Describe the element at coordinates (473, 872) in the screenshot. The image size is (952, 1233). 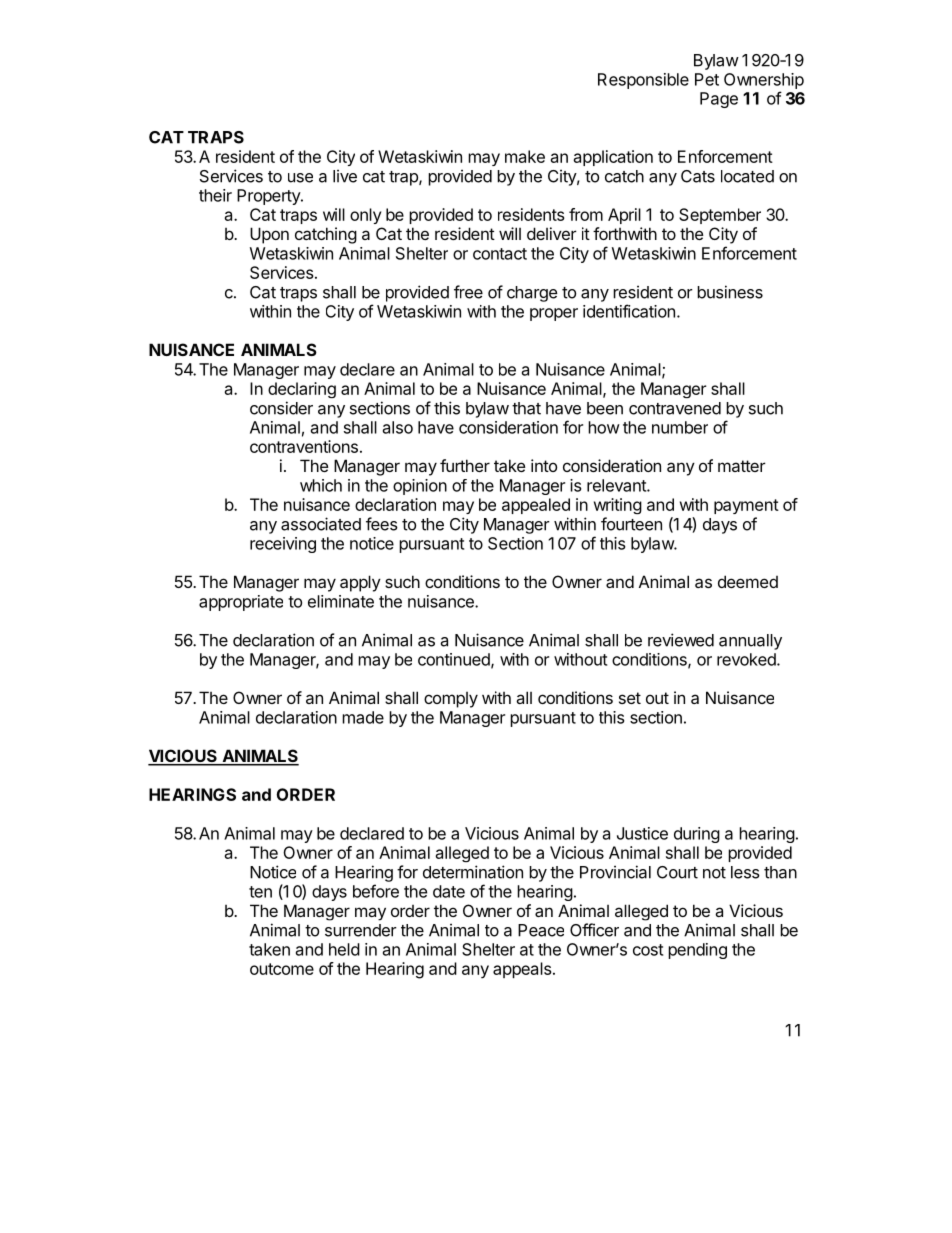
I see `determination` at that location.
